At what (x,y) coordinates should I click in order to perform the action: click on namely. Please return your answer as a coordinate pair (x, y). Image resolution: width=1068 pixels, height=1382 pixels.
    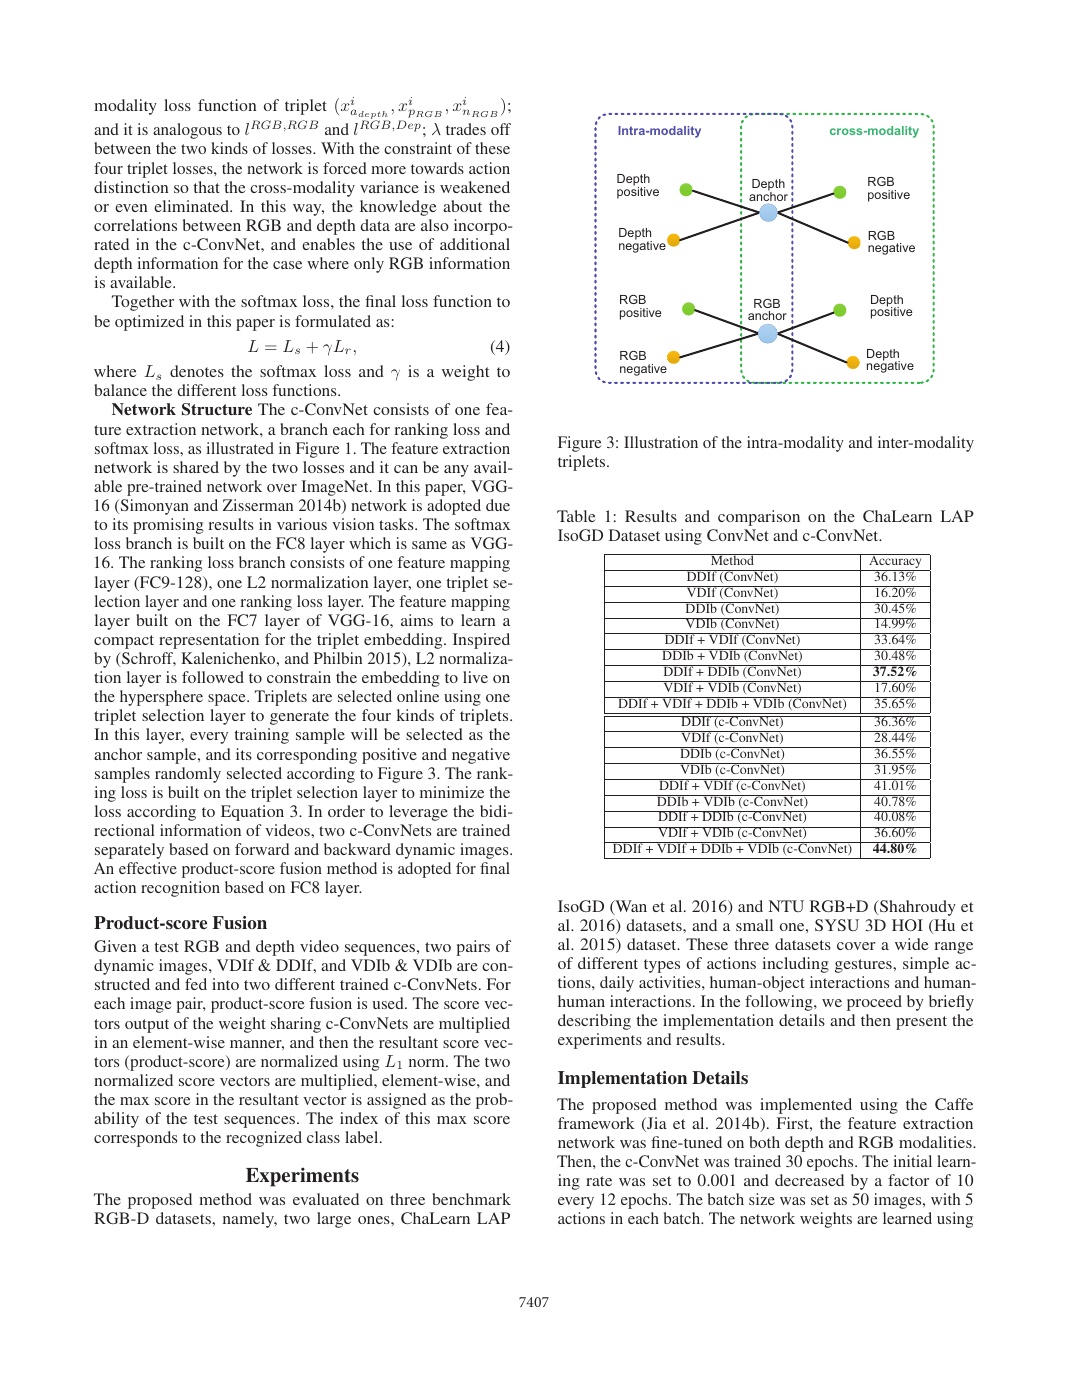
    Looking at the image, I should click on (250, 1220).
